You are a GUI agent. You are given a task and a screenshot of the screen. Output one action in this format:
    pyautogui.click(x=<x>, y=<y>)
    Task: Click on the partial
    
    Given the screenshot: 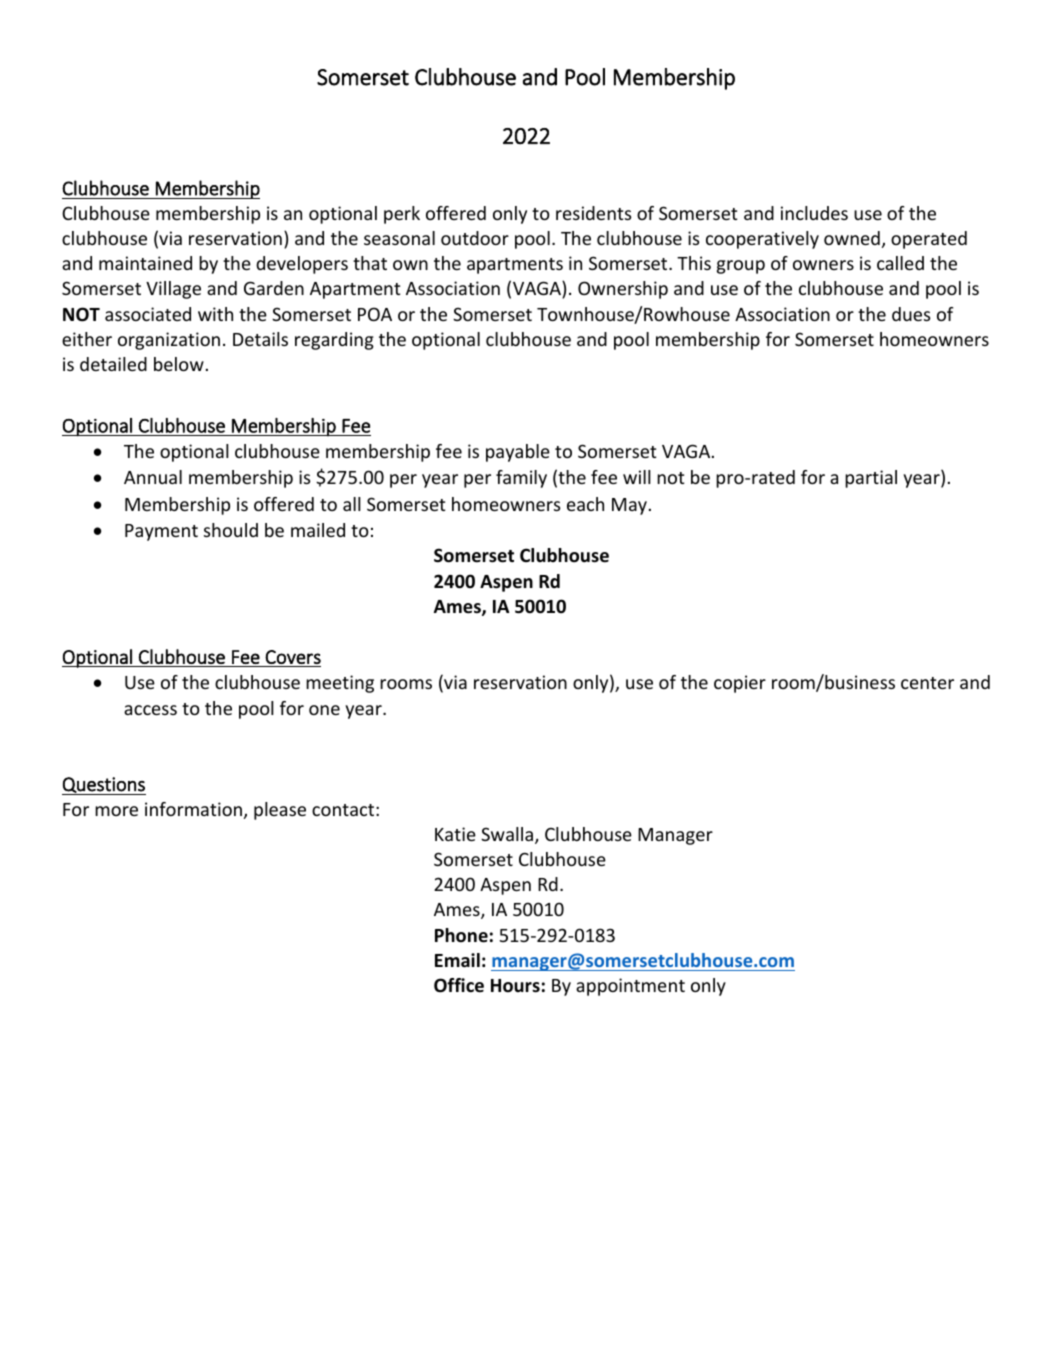 What is the action you would take?
    pyautogui.click(x=871, y=479)
